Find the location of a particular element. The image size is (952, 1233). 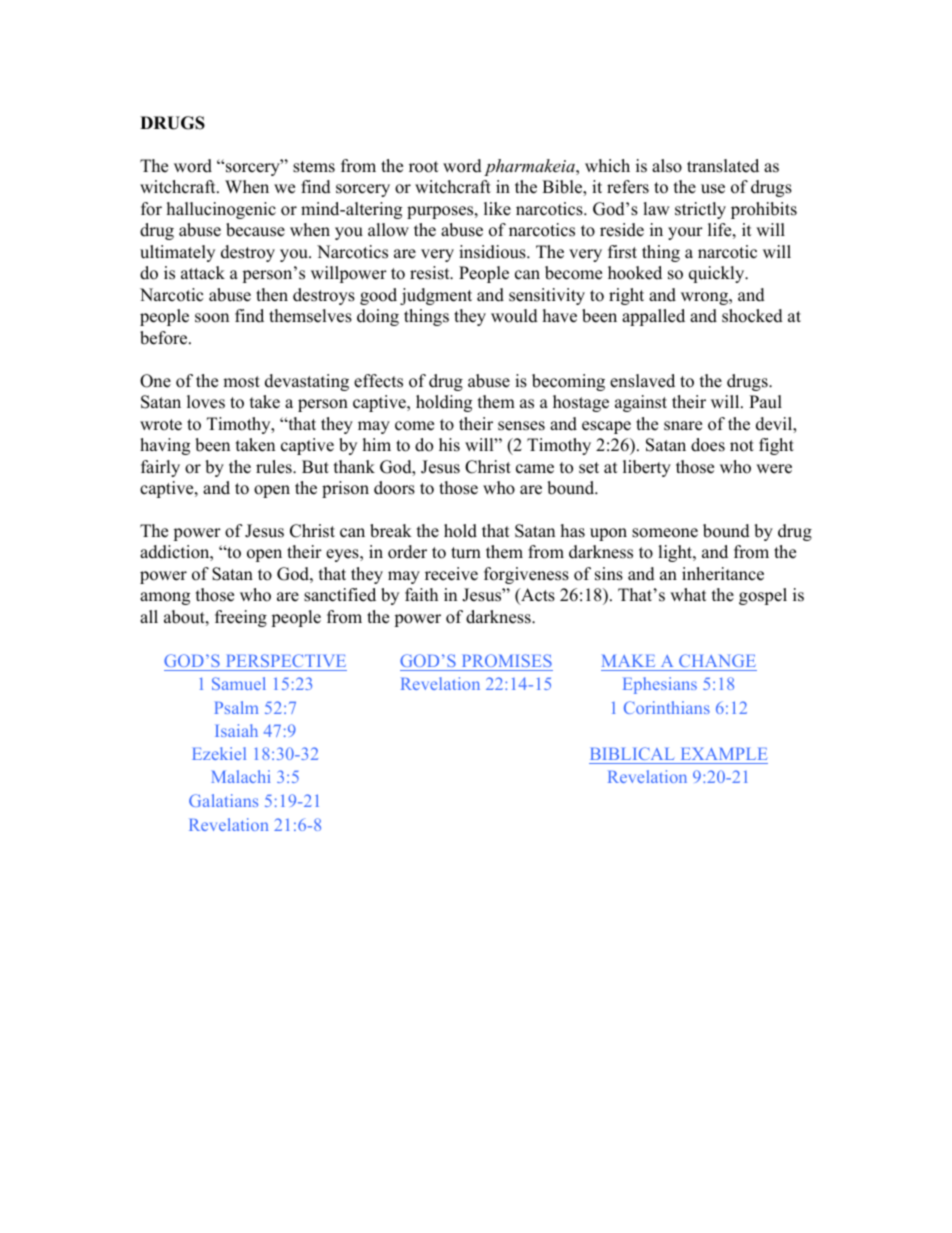

most is located at coordinates (241, 382).
